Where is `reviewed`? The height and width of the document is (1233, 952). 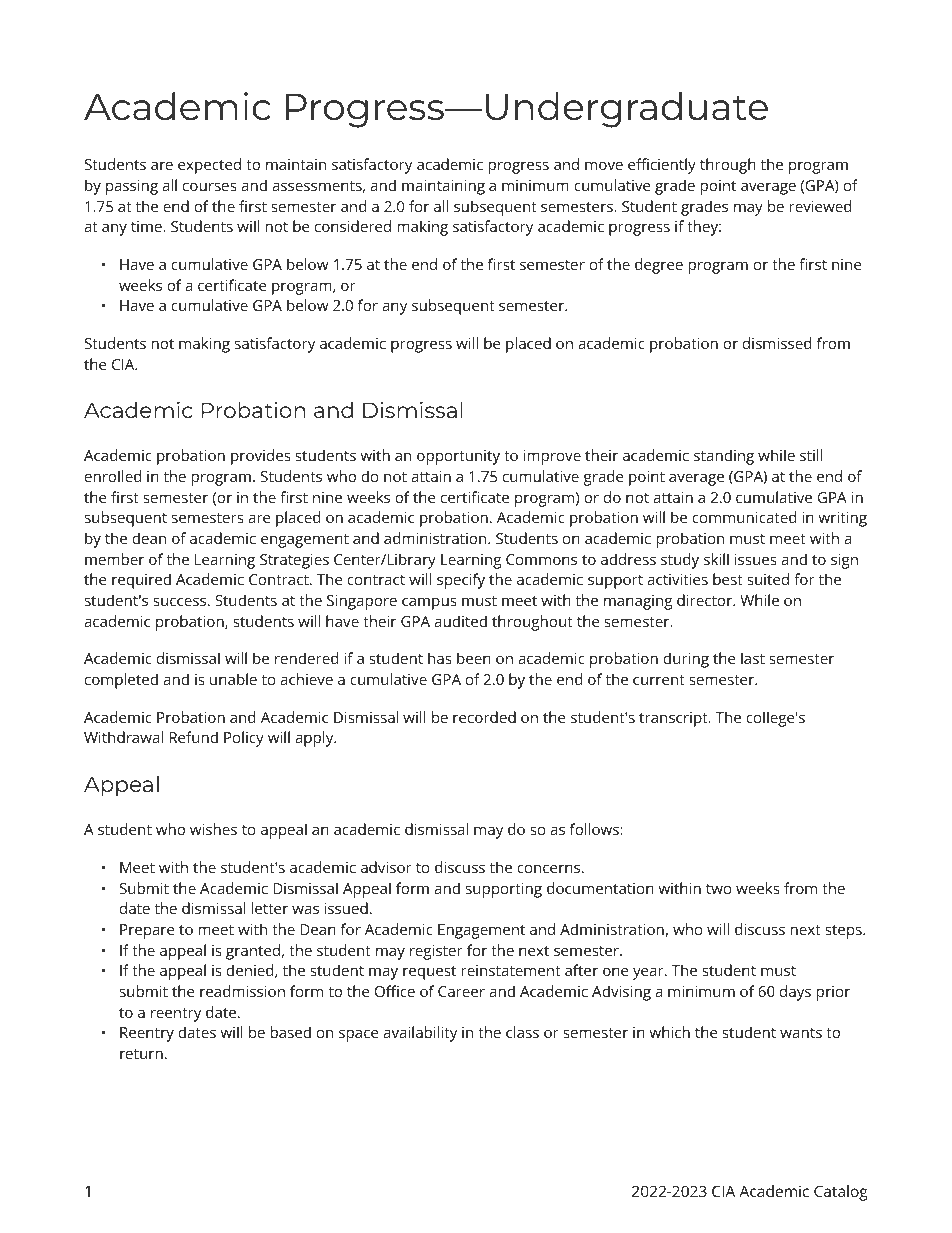
reviewed is located at coordinates (820, 206).
